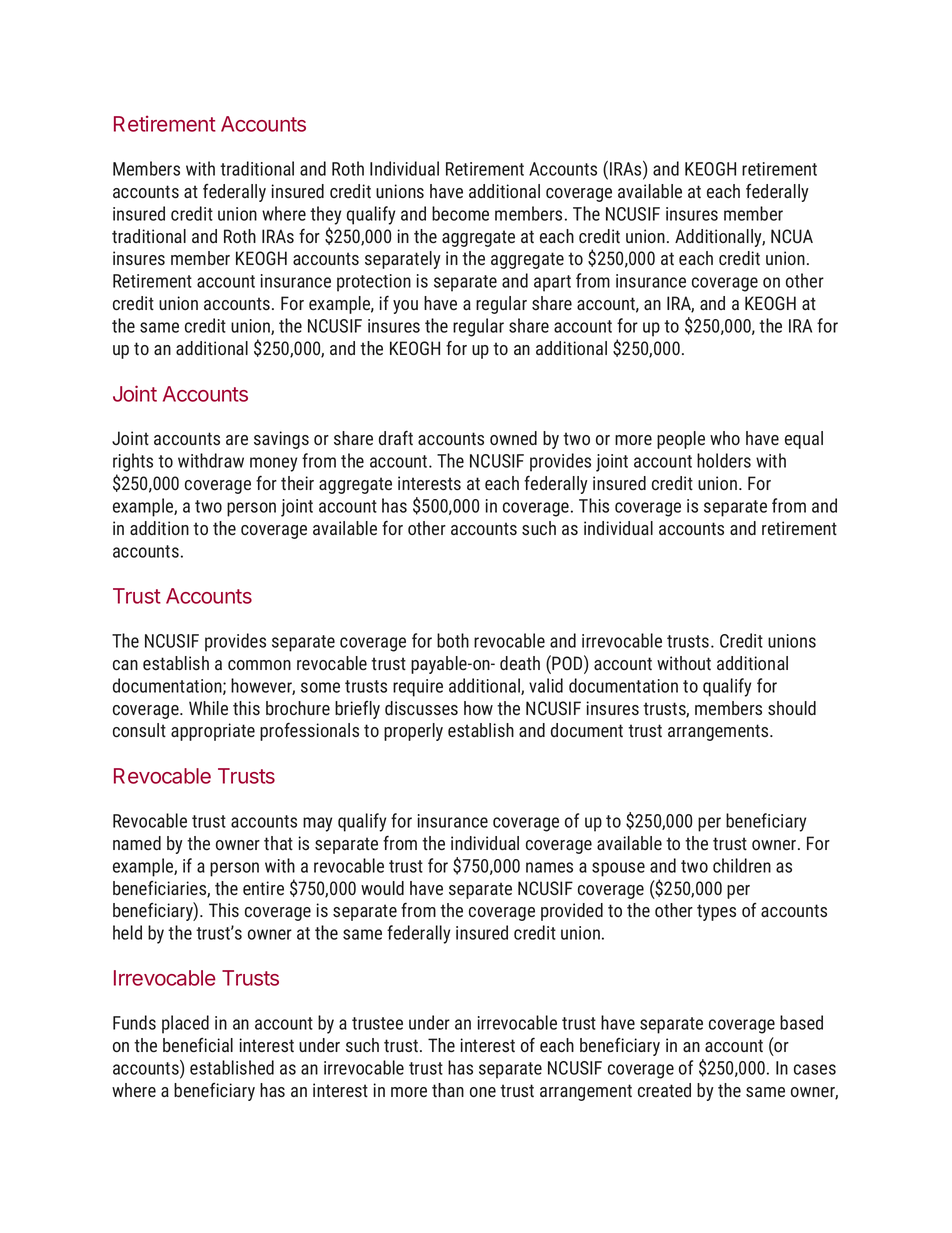 The image size is (952, 1233). What do you see at coordinates (325, 215) in the screenshot?
I see `they` at bounding box center [325, 215].
